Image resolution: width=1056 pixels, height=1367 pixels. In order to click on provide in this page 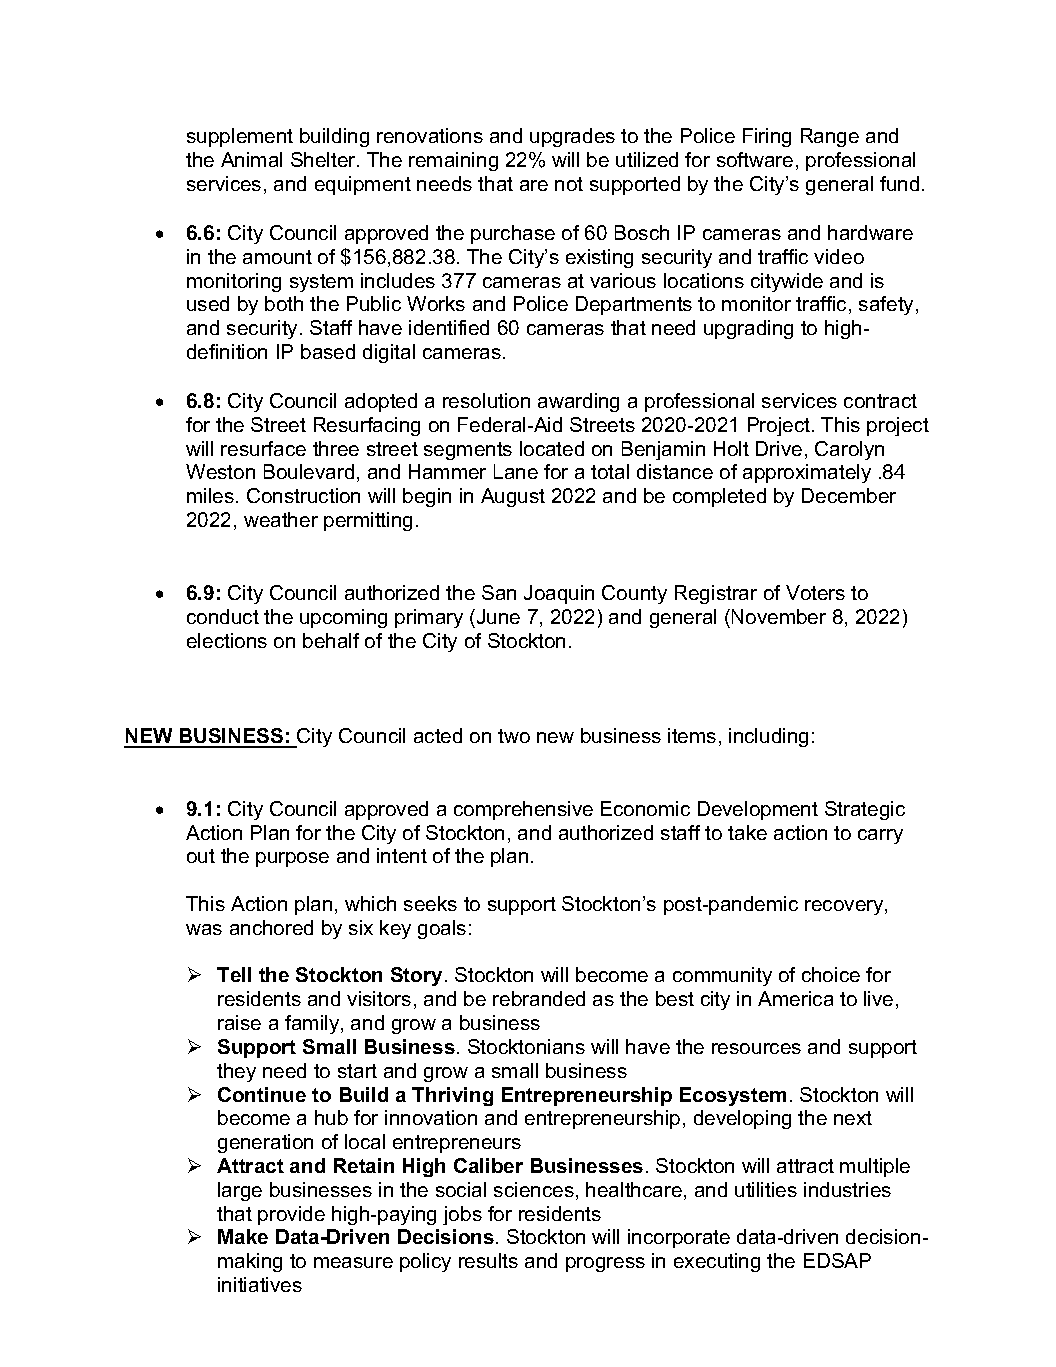, I will do `click(291, 1215)`.
